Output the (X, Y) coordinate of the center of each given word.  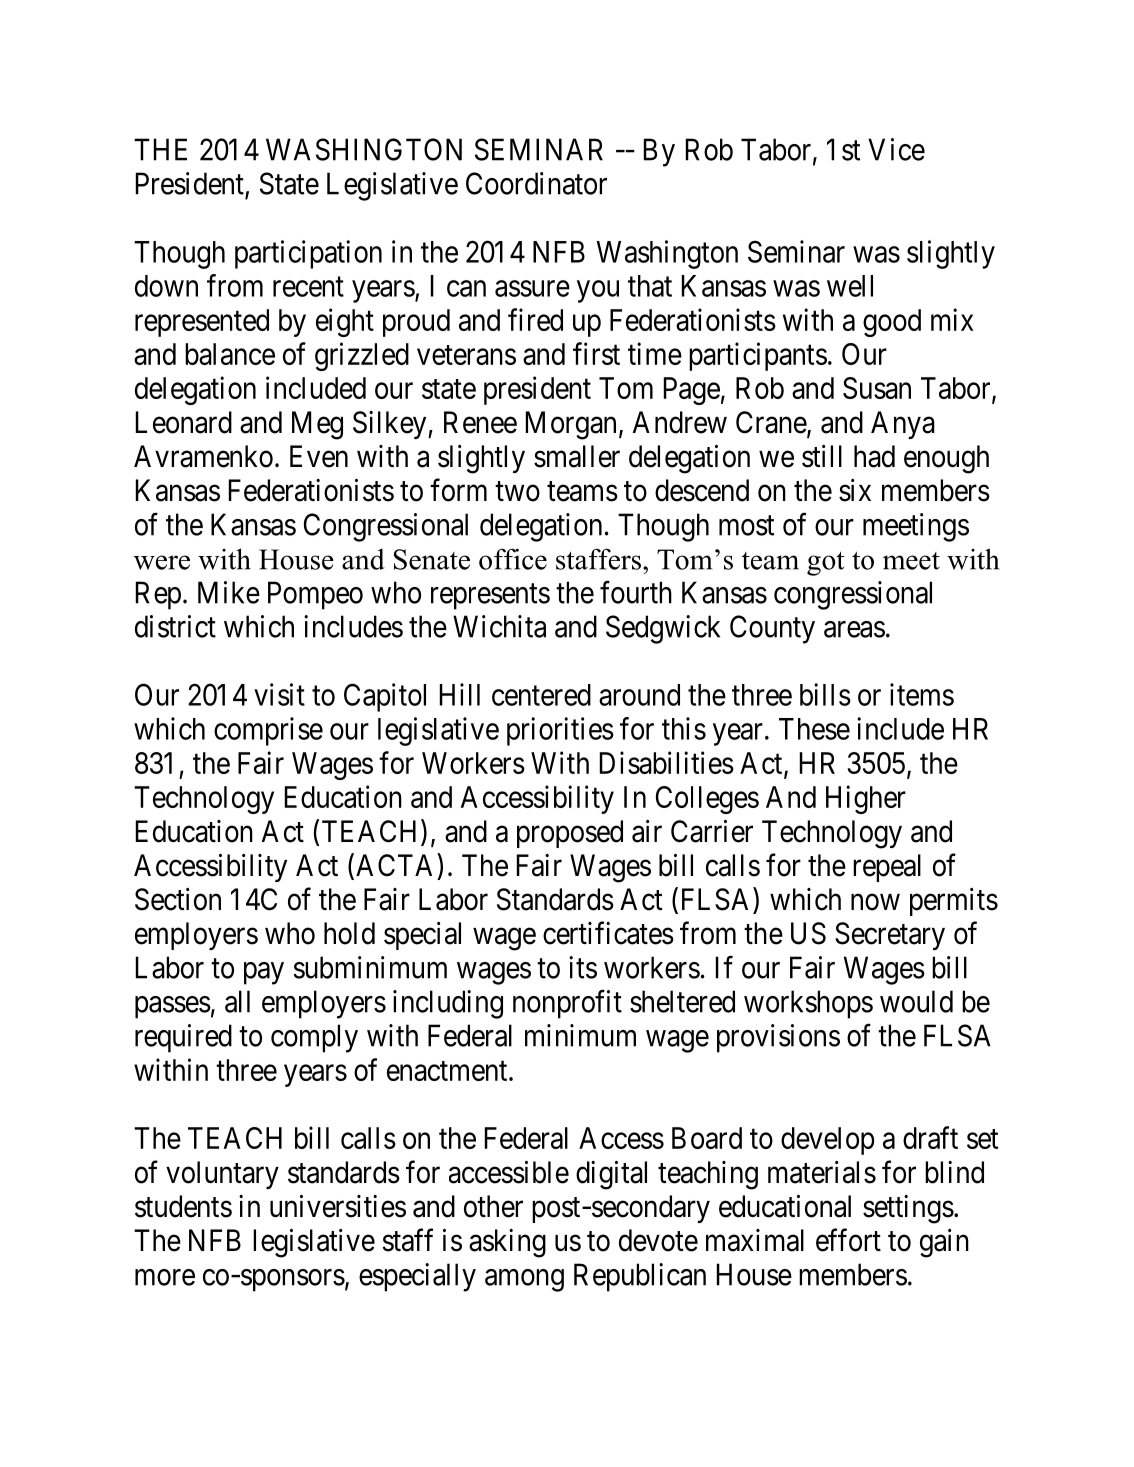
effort (848, 1240)
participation (308, 254)
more (165, 1277)
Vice (896, 149)
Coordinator (536, 183)
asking (507, 1243)
